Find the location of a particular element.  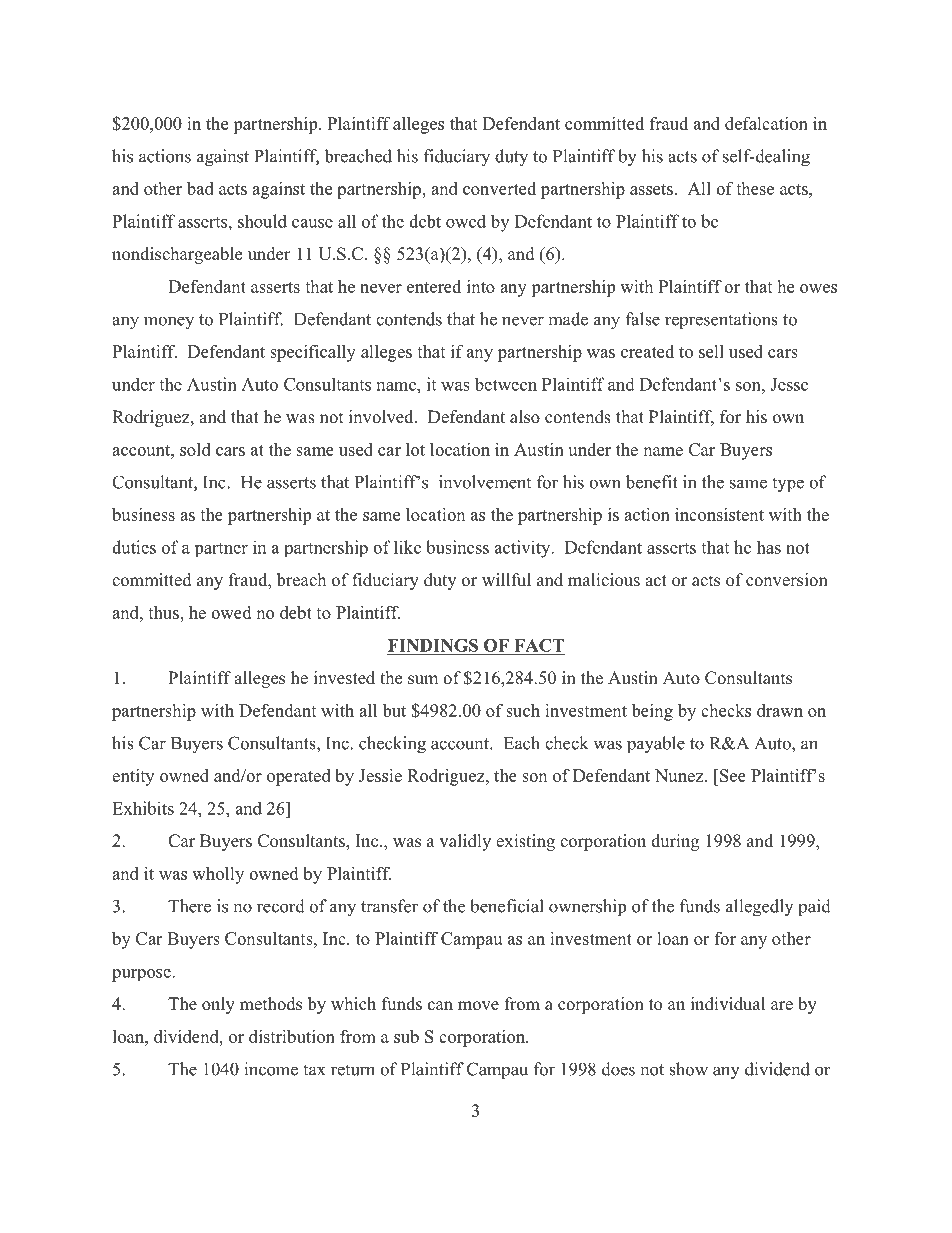

conversion is located at coordinates (787, 580).
